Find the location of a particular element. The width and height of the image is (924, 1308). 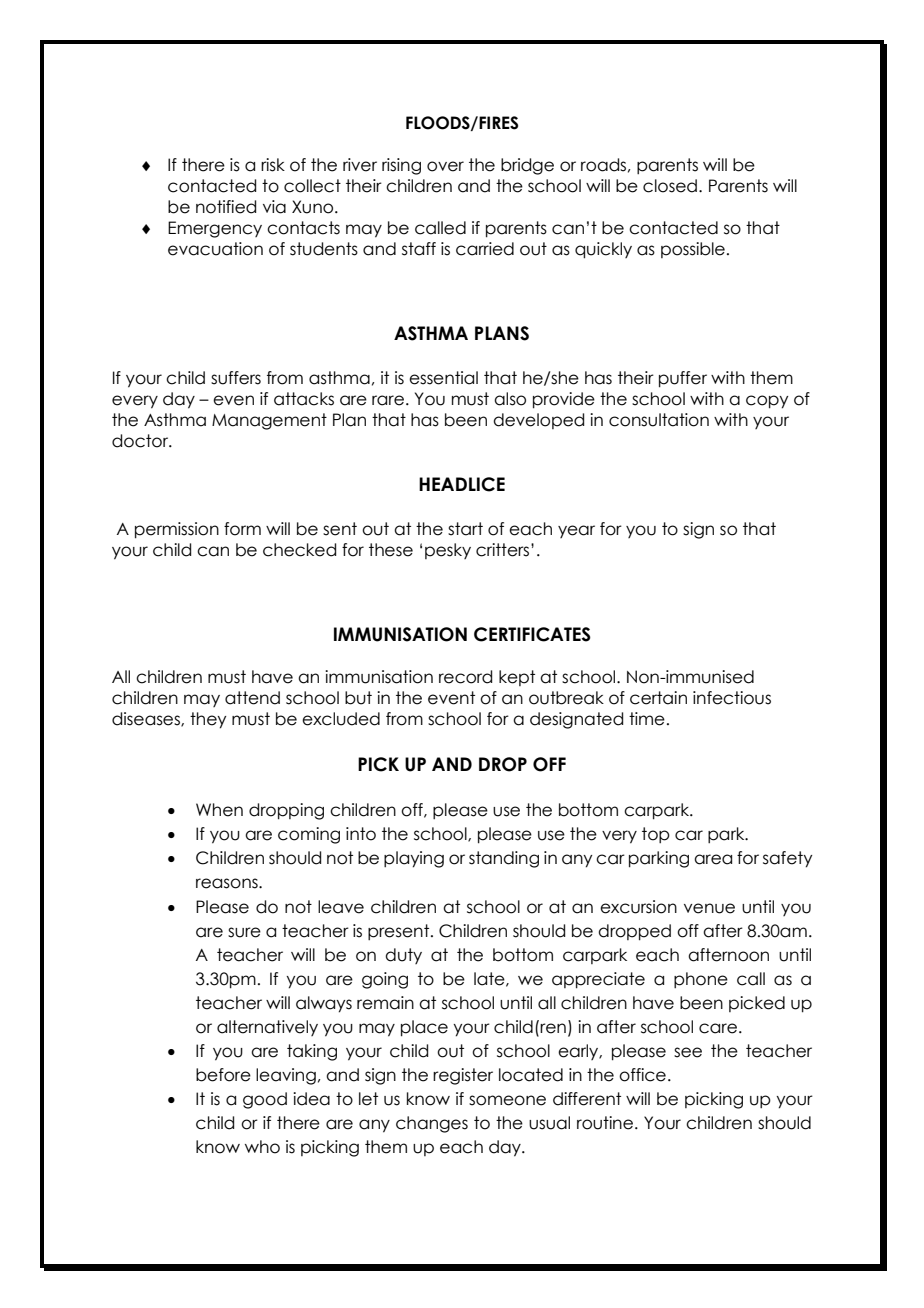

record is located at coordinates (465, 677).
